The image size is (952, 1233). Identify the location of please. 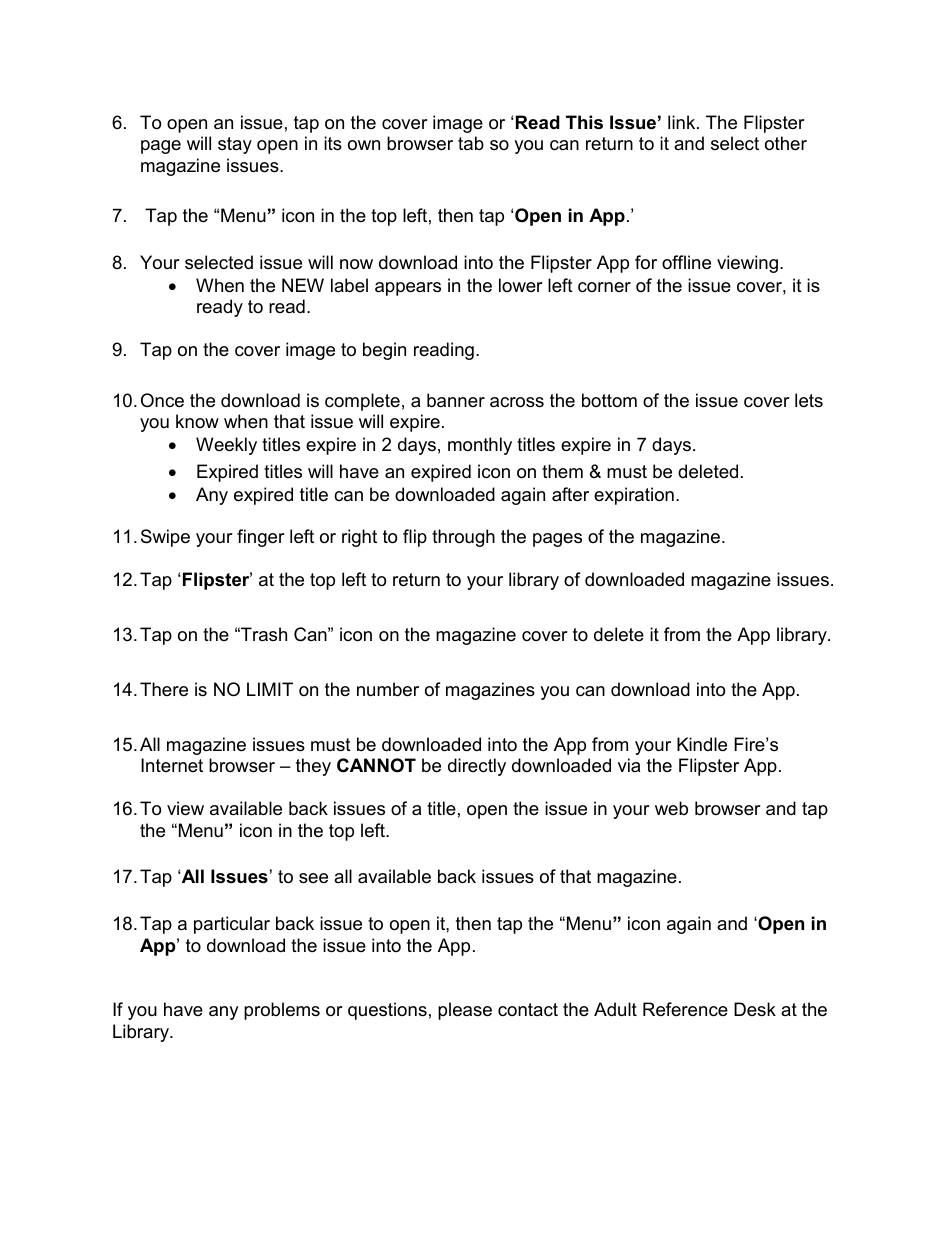
(465, 1011).
